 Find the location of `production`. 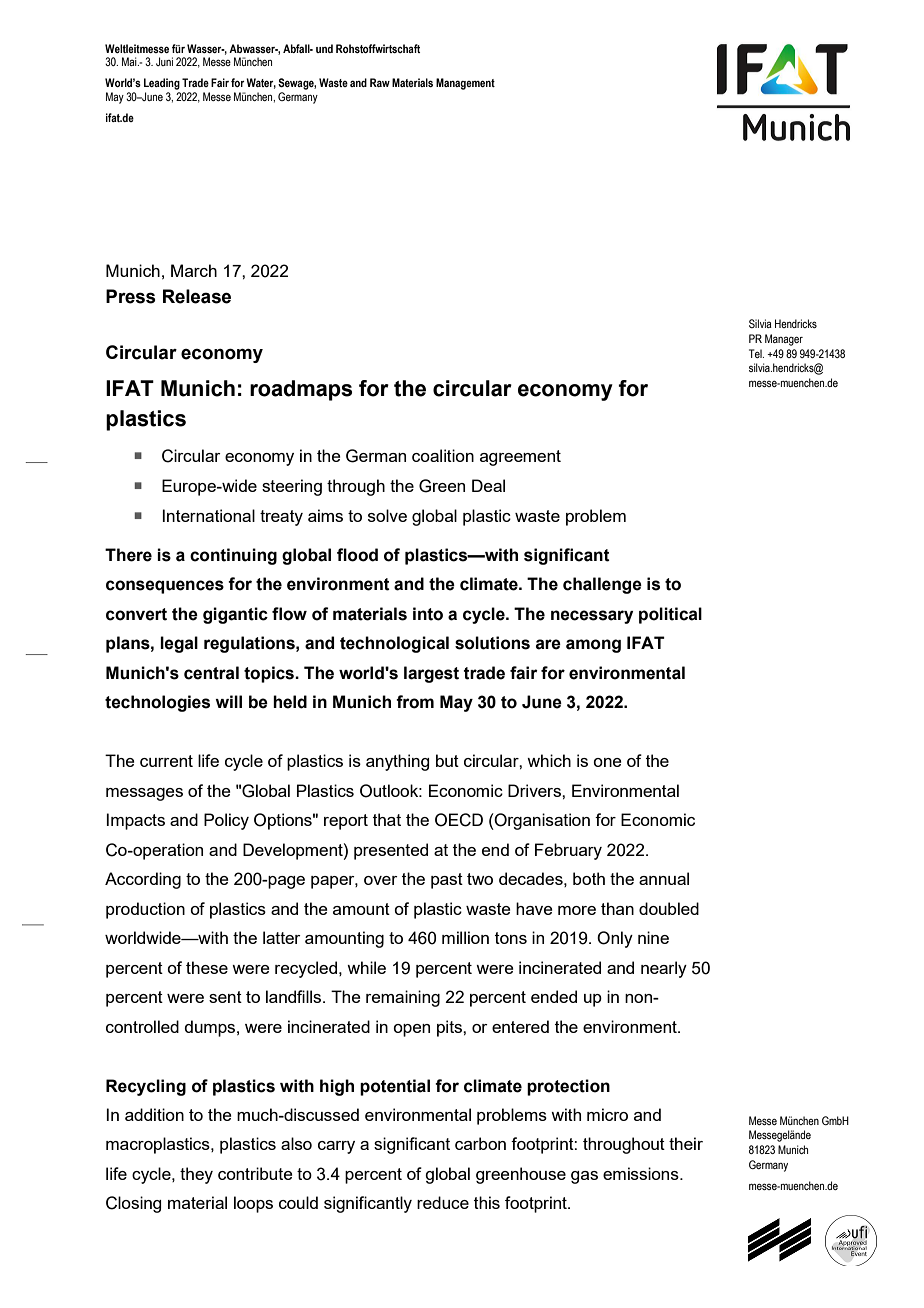

production is located at coordinates (145, 910).
